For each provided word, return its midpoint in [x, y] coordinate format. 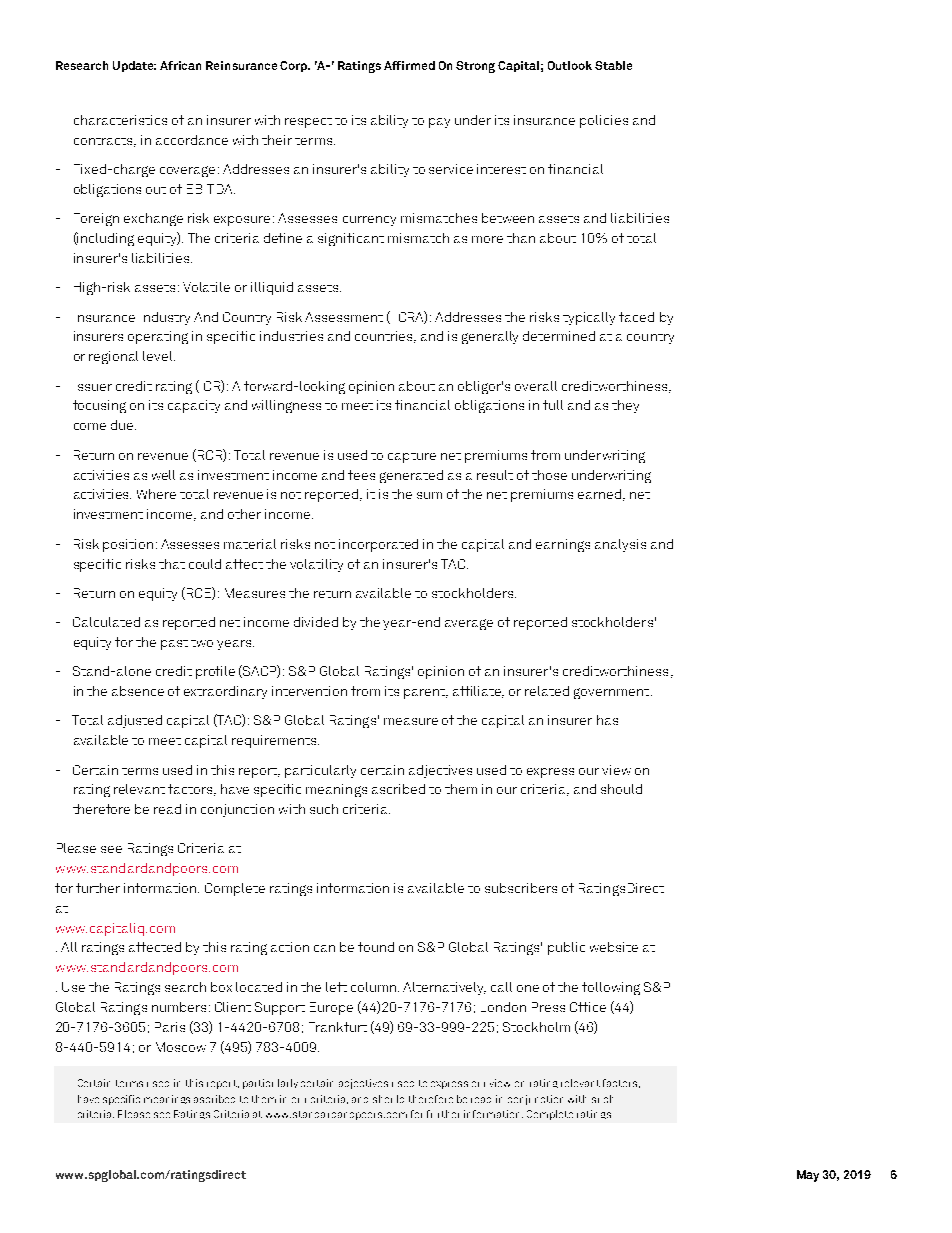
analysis [620, 545]
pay [439, 123]
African [180, 65]
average [469, 624]
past [174, 645]
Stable [613, 65]
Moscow [181, 1047]
